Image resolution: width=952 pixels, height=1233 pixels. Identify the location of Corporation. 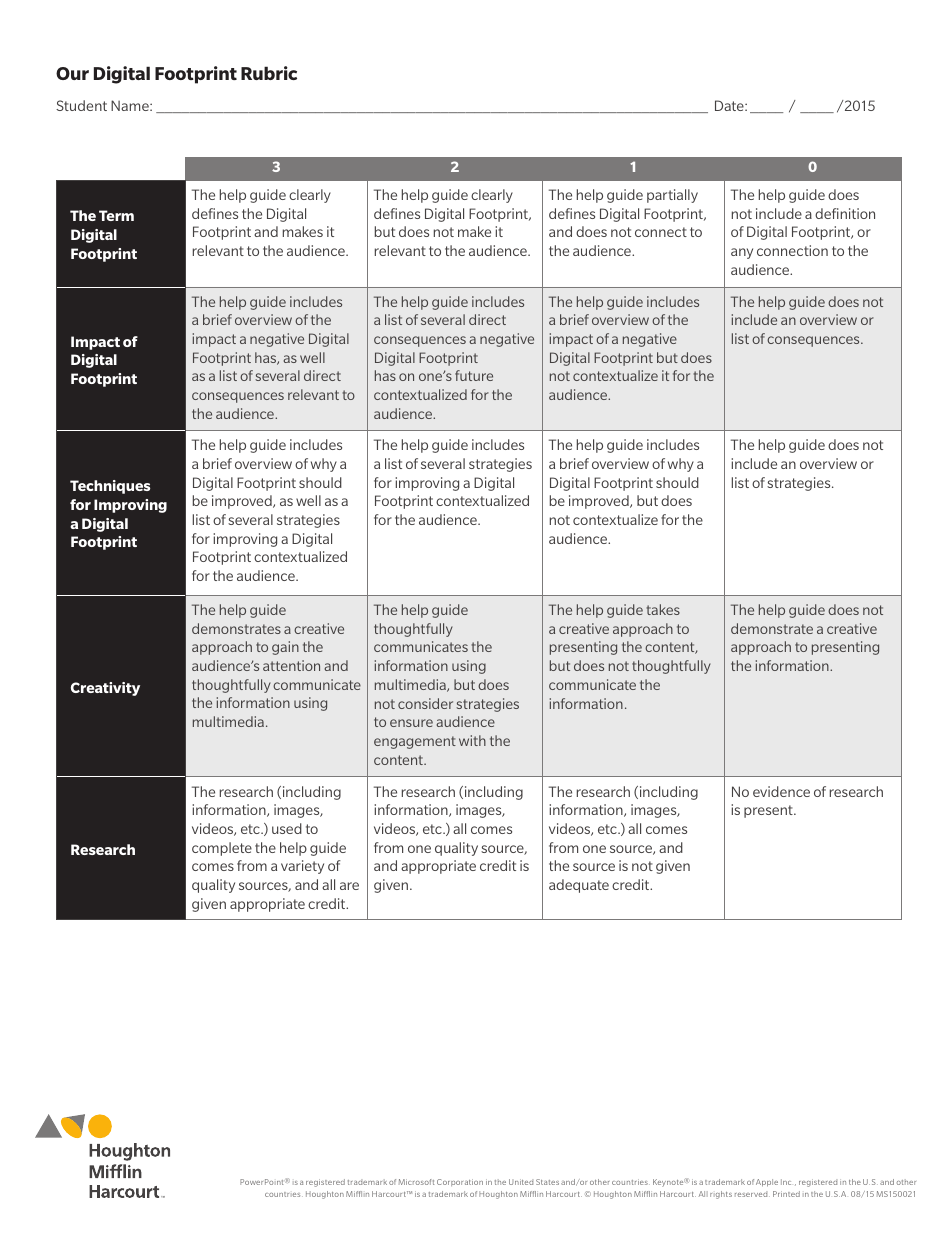
(460, 1182).
